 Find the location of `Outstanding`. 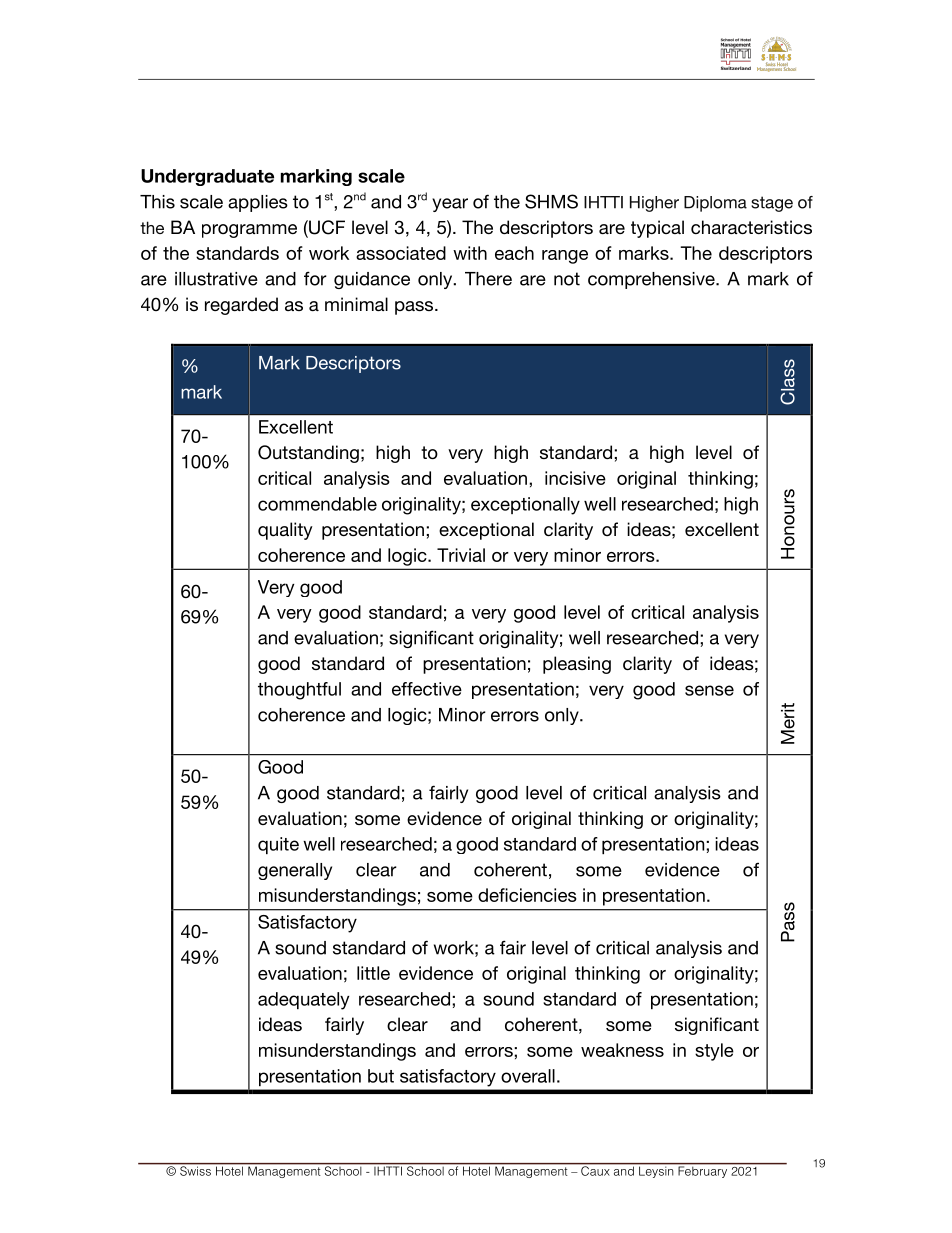

Outstanding is located at coordinates (308, 454).
